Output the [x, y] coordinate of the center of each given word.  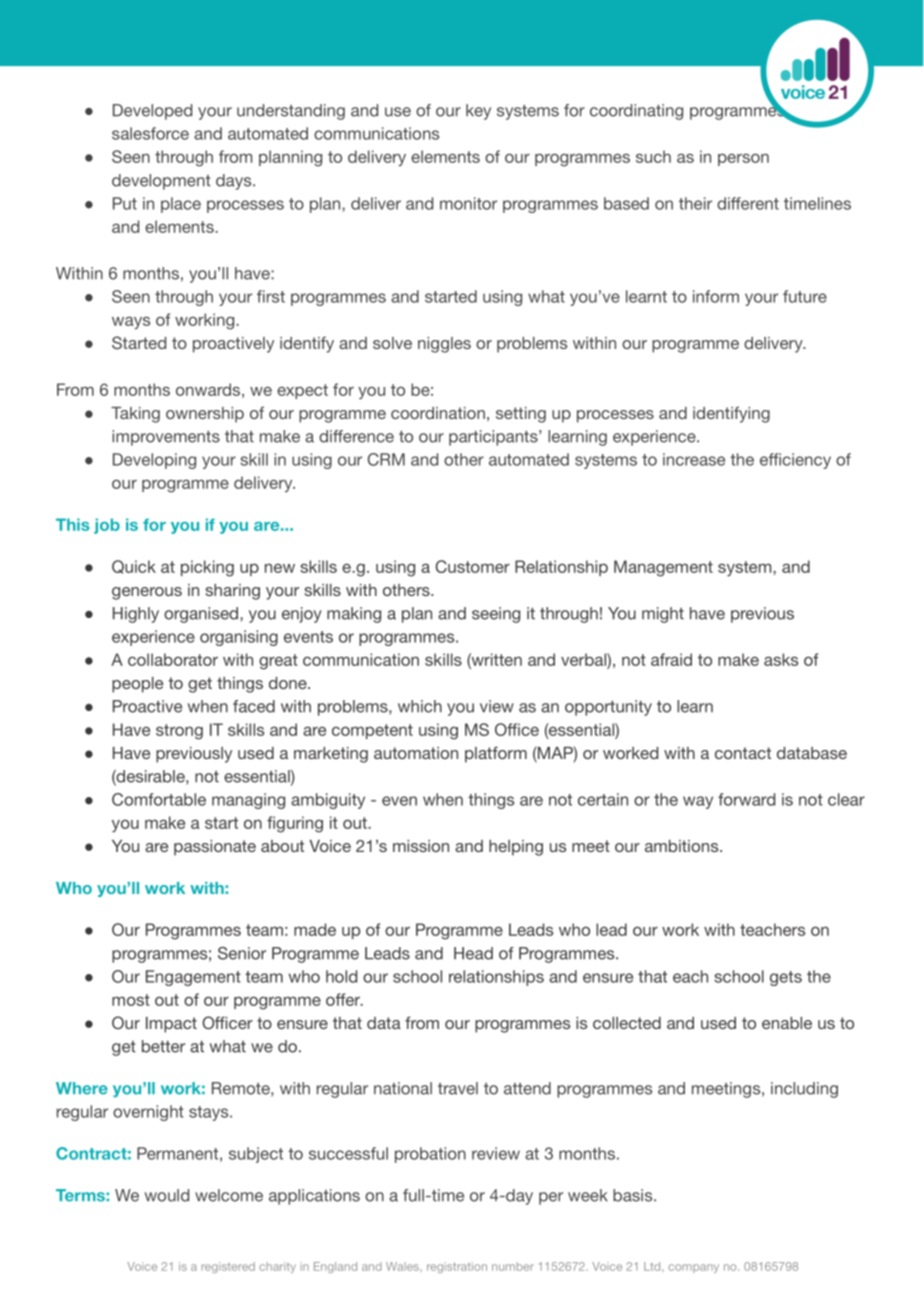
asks [781, 659]
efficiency [795, 461]
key [478, 112]
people [137, 685]
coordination [438, 413]
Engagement [193, 978]
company [693, 1268]
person [743, 160]
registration [457, 1267]
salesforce [150, 133]
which [420, 706]
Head [473, 953]
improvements [166, 438]
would [167, 1195]
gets [786, 978]
